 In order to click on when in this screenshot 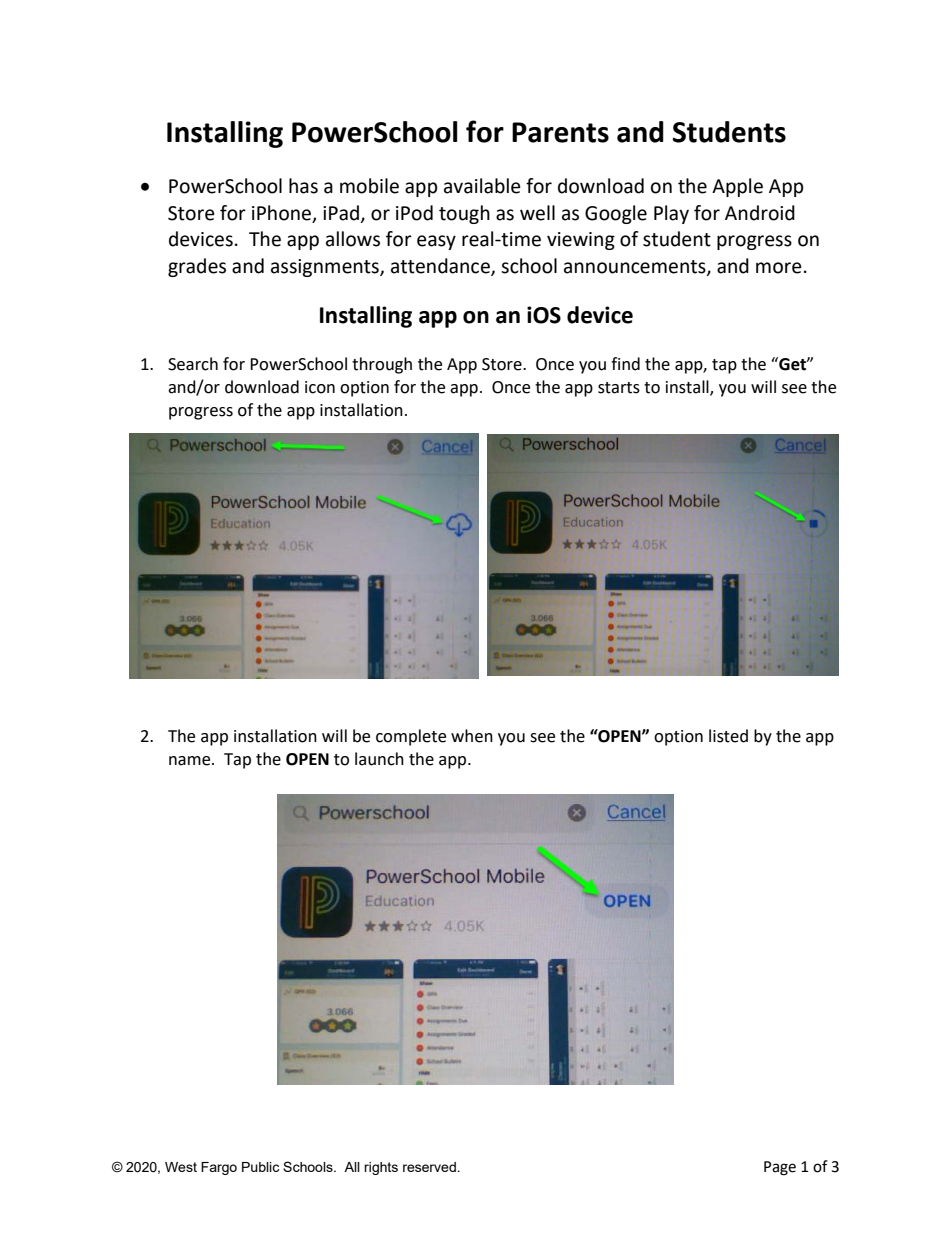, I will do `click(472, 736)`.
